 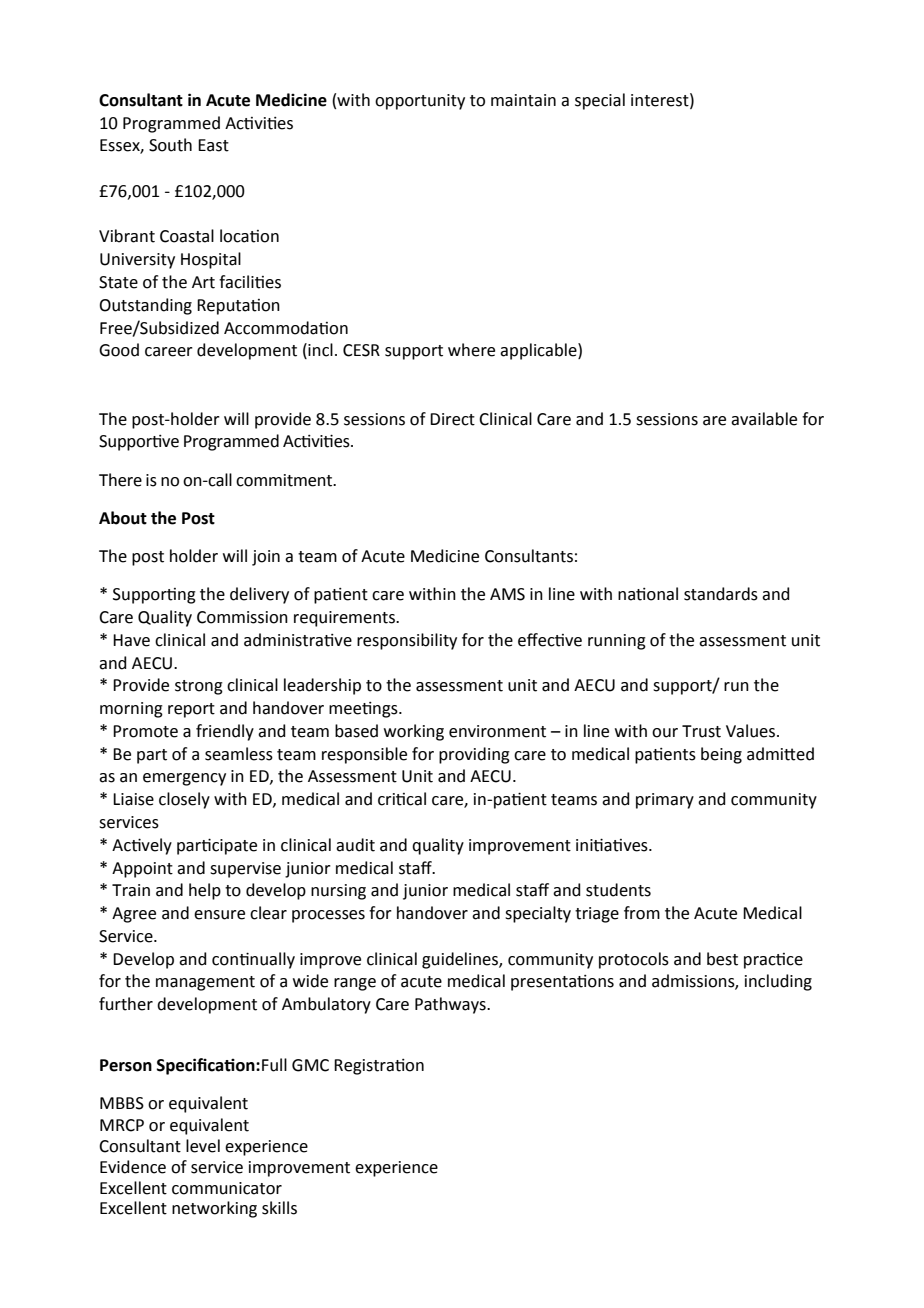 What do you see at coordinates (539, 351) in the document?
I see `applicable` at bounding box center [539, 351].
